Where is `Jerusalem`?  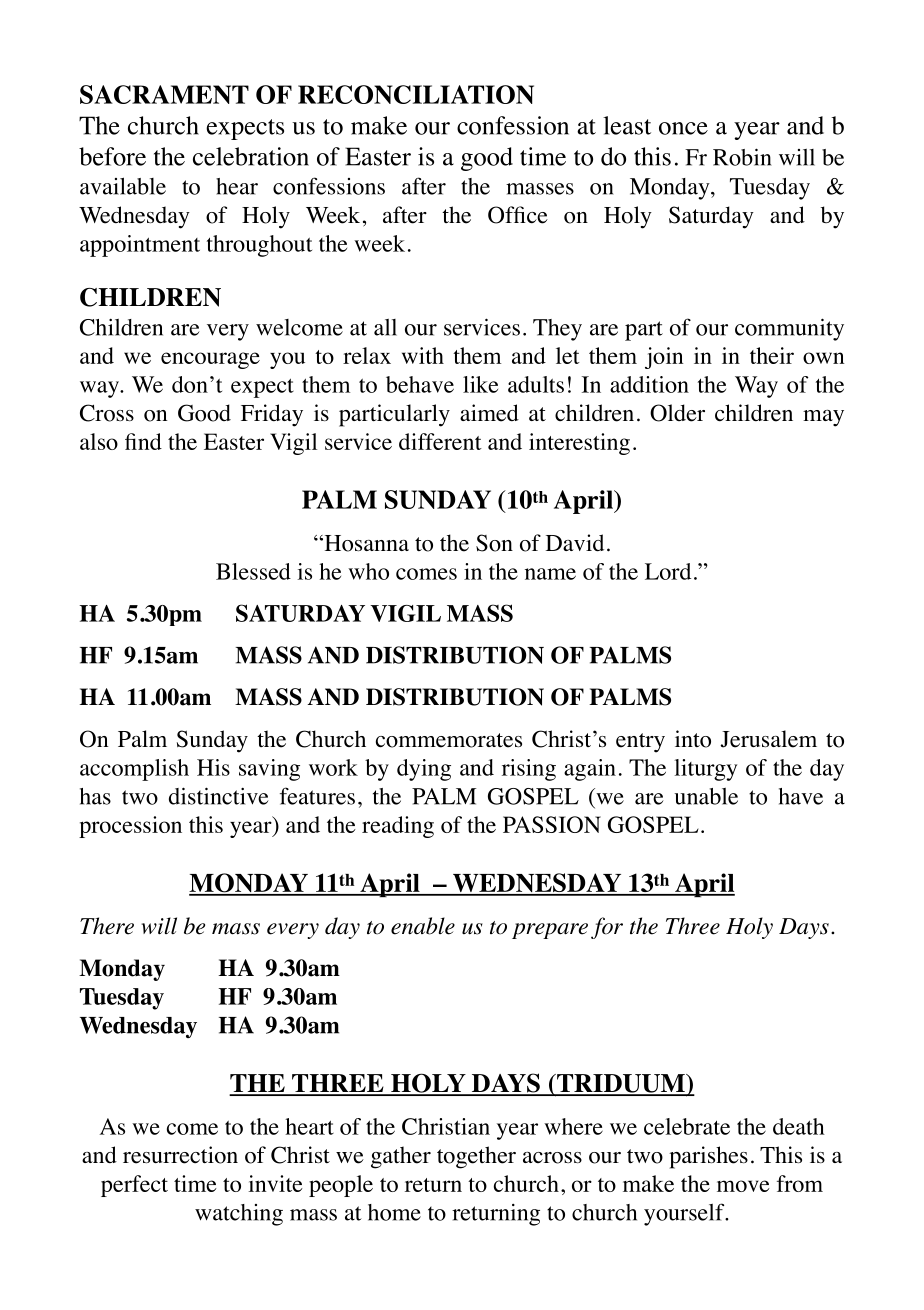 Jerusalem is located at coordinates (768, 739).
